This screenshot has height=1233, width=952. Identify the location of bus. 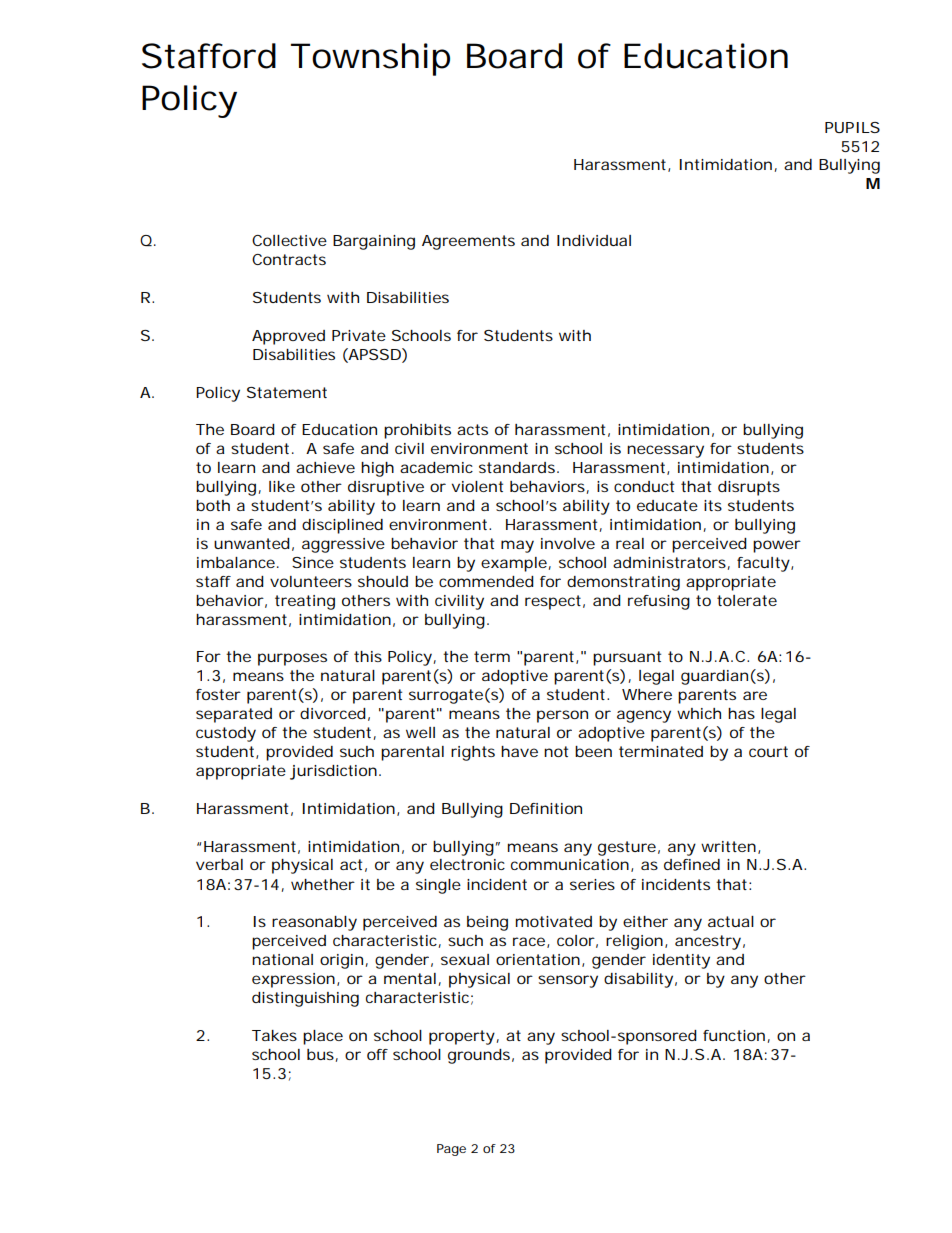
(322, 1055).
